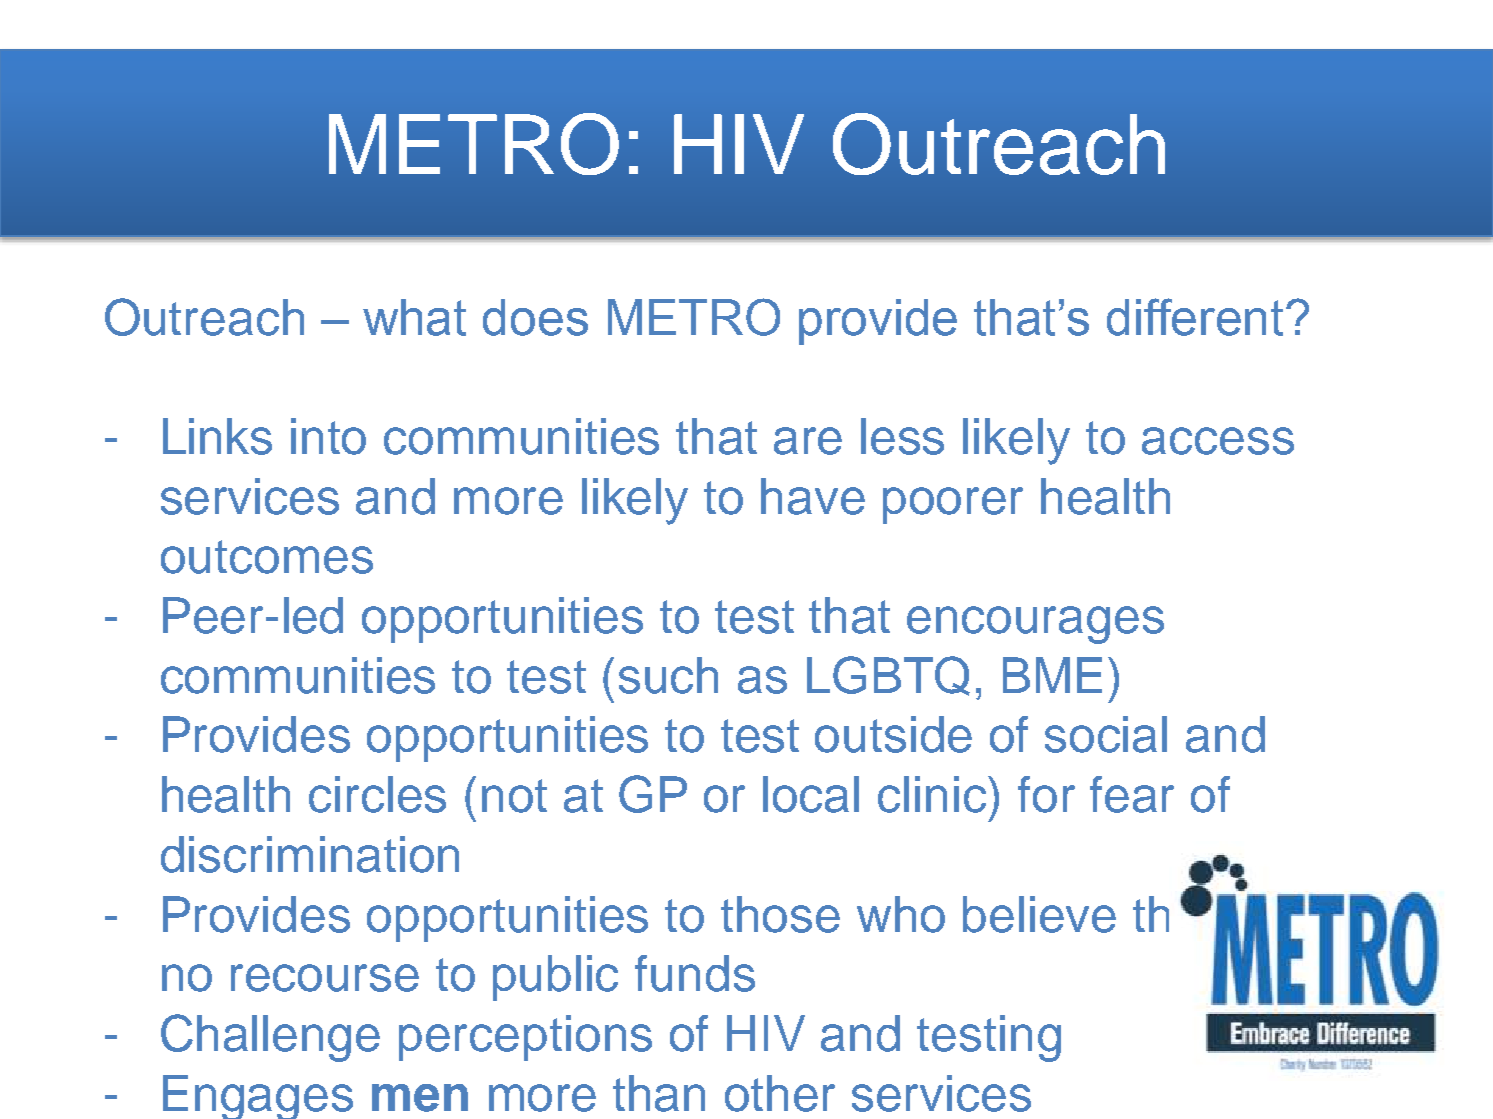 This screenshot has width=1493, height=1119. What do you see at coordinates (811, 794) in the screenshot?
I see `local` at bounding box center [811, 794].
